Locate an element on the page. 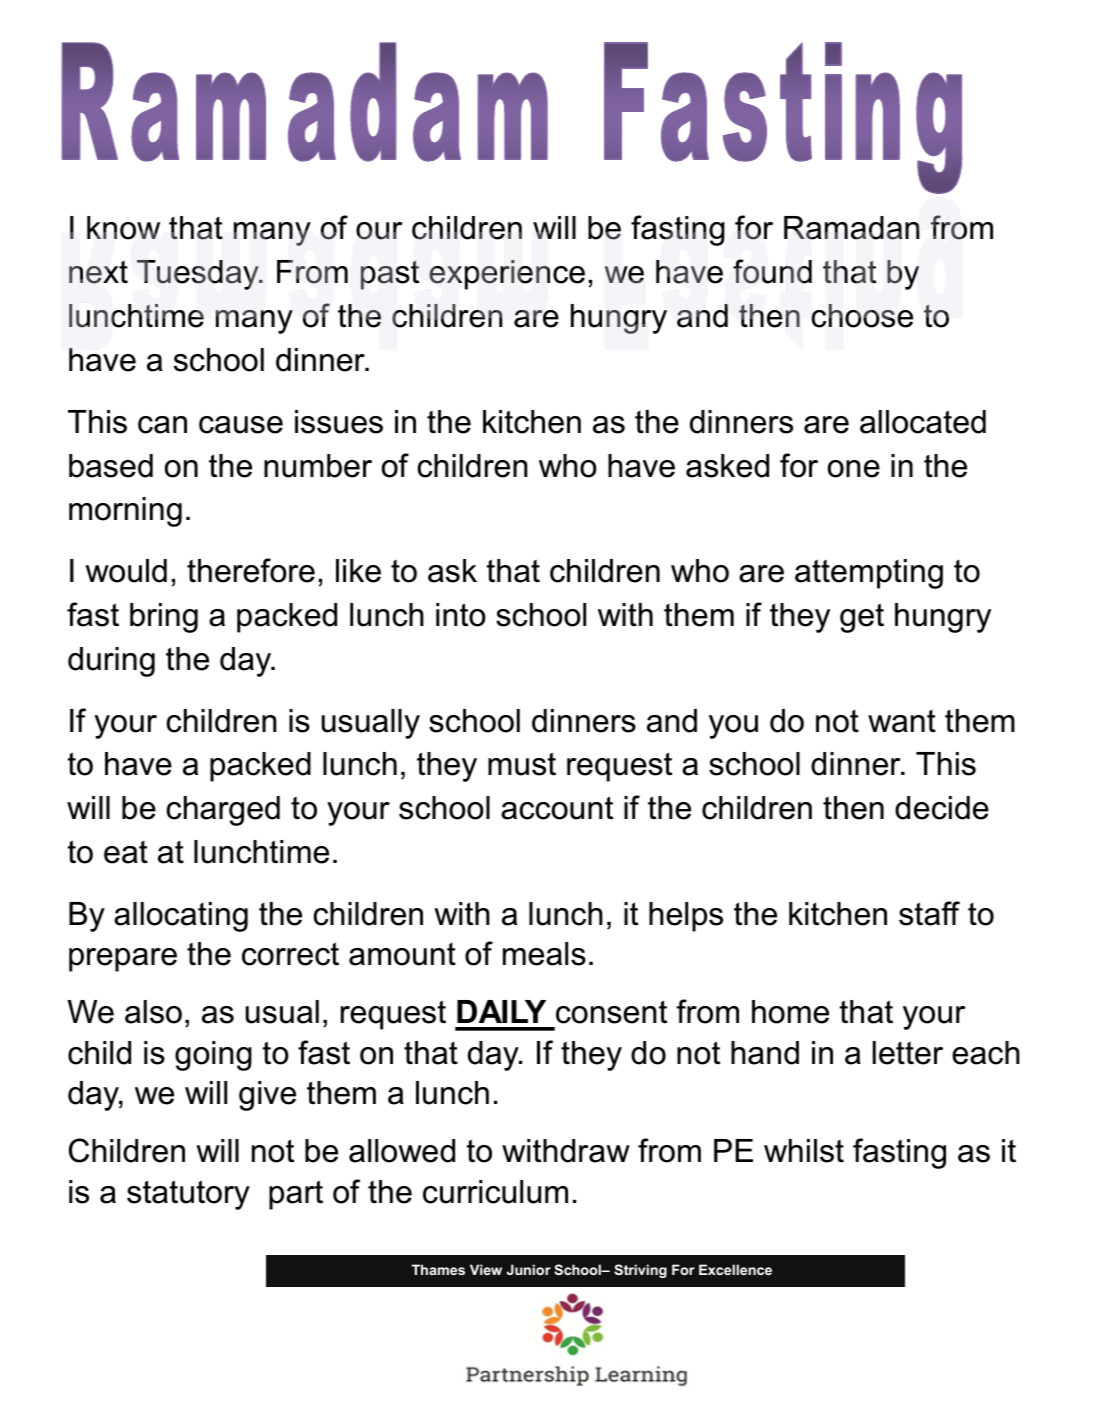 This document has height=1418, width=1096. statutory is located at coordinates (188, 1195).
